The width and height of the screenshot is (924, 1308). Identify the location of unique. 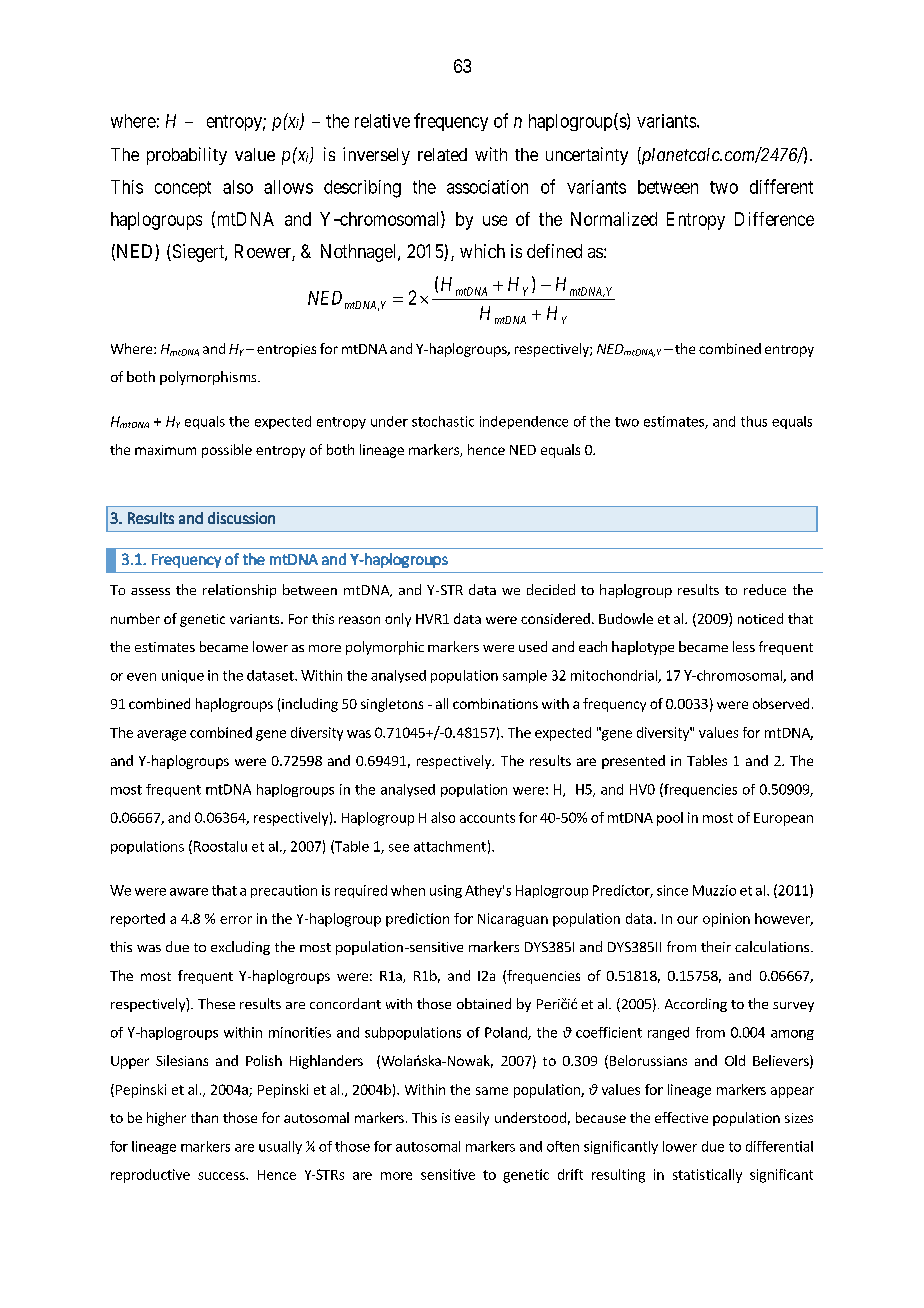
(183, 676).
